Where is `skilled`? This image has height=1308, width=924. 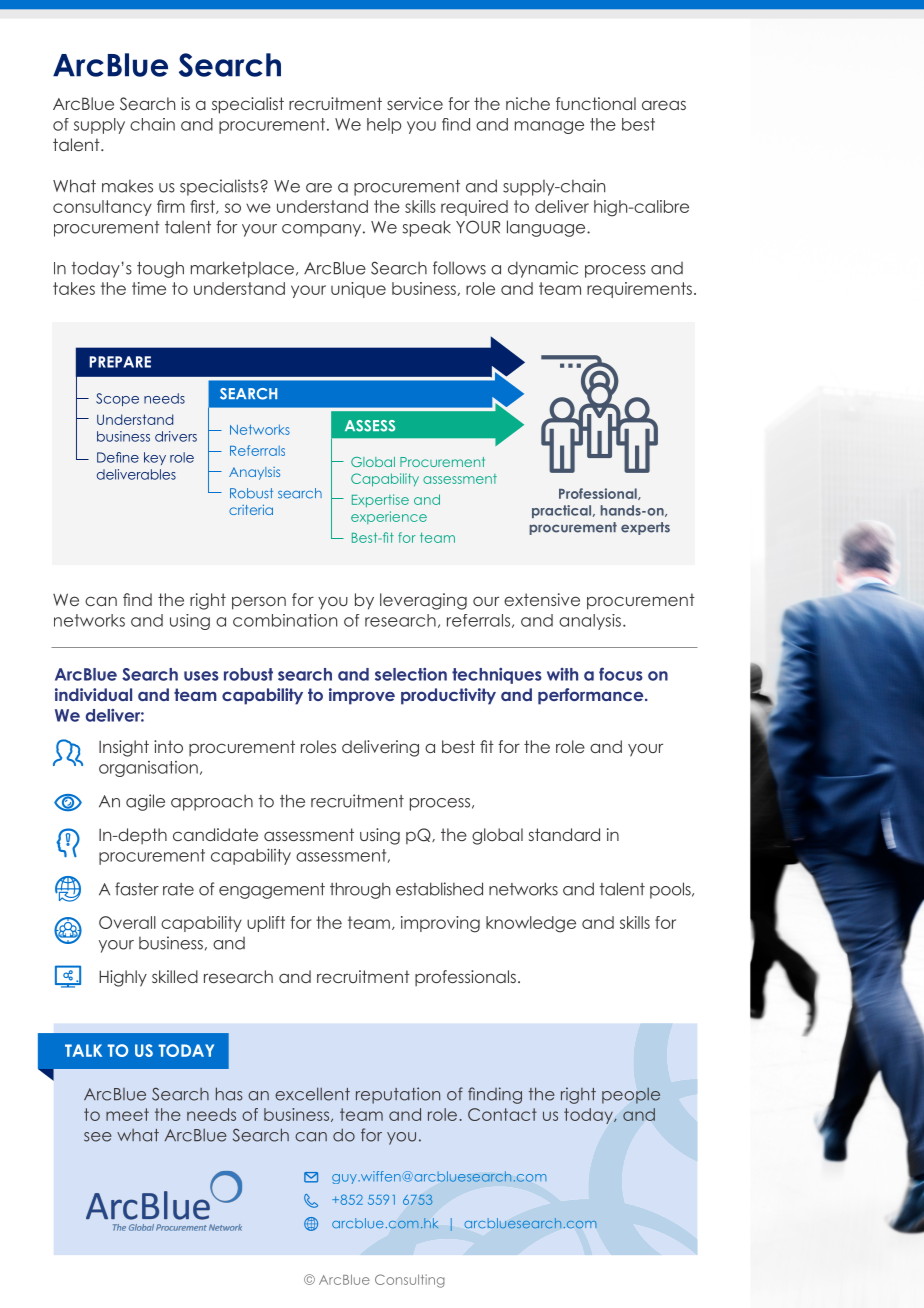 skilled is located at coordinates (175, 976).
